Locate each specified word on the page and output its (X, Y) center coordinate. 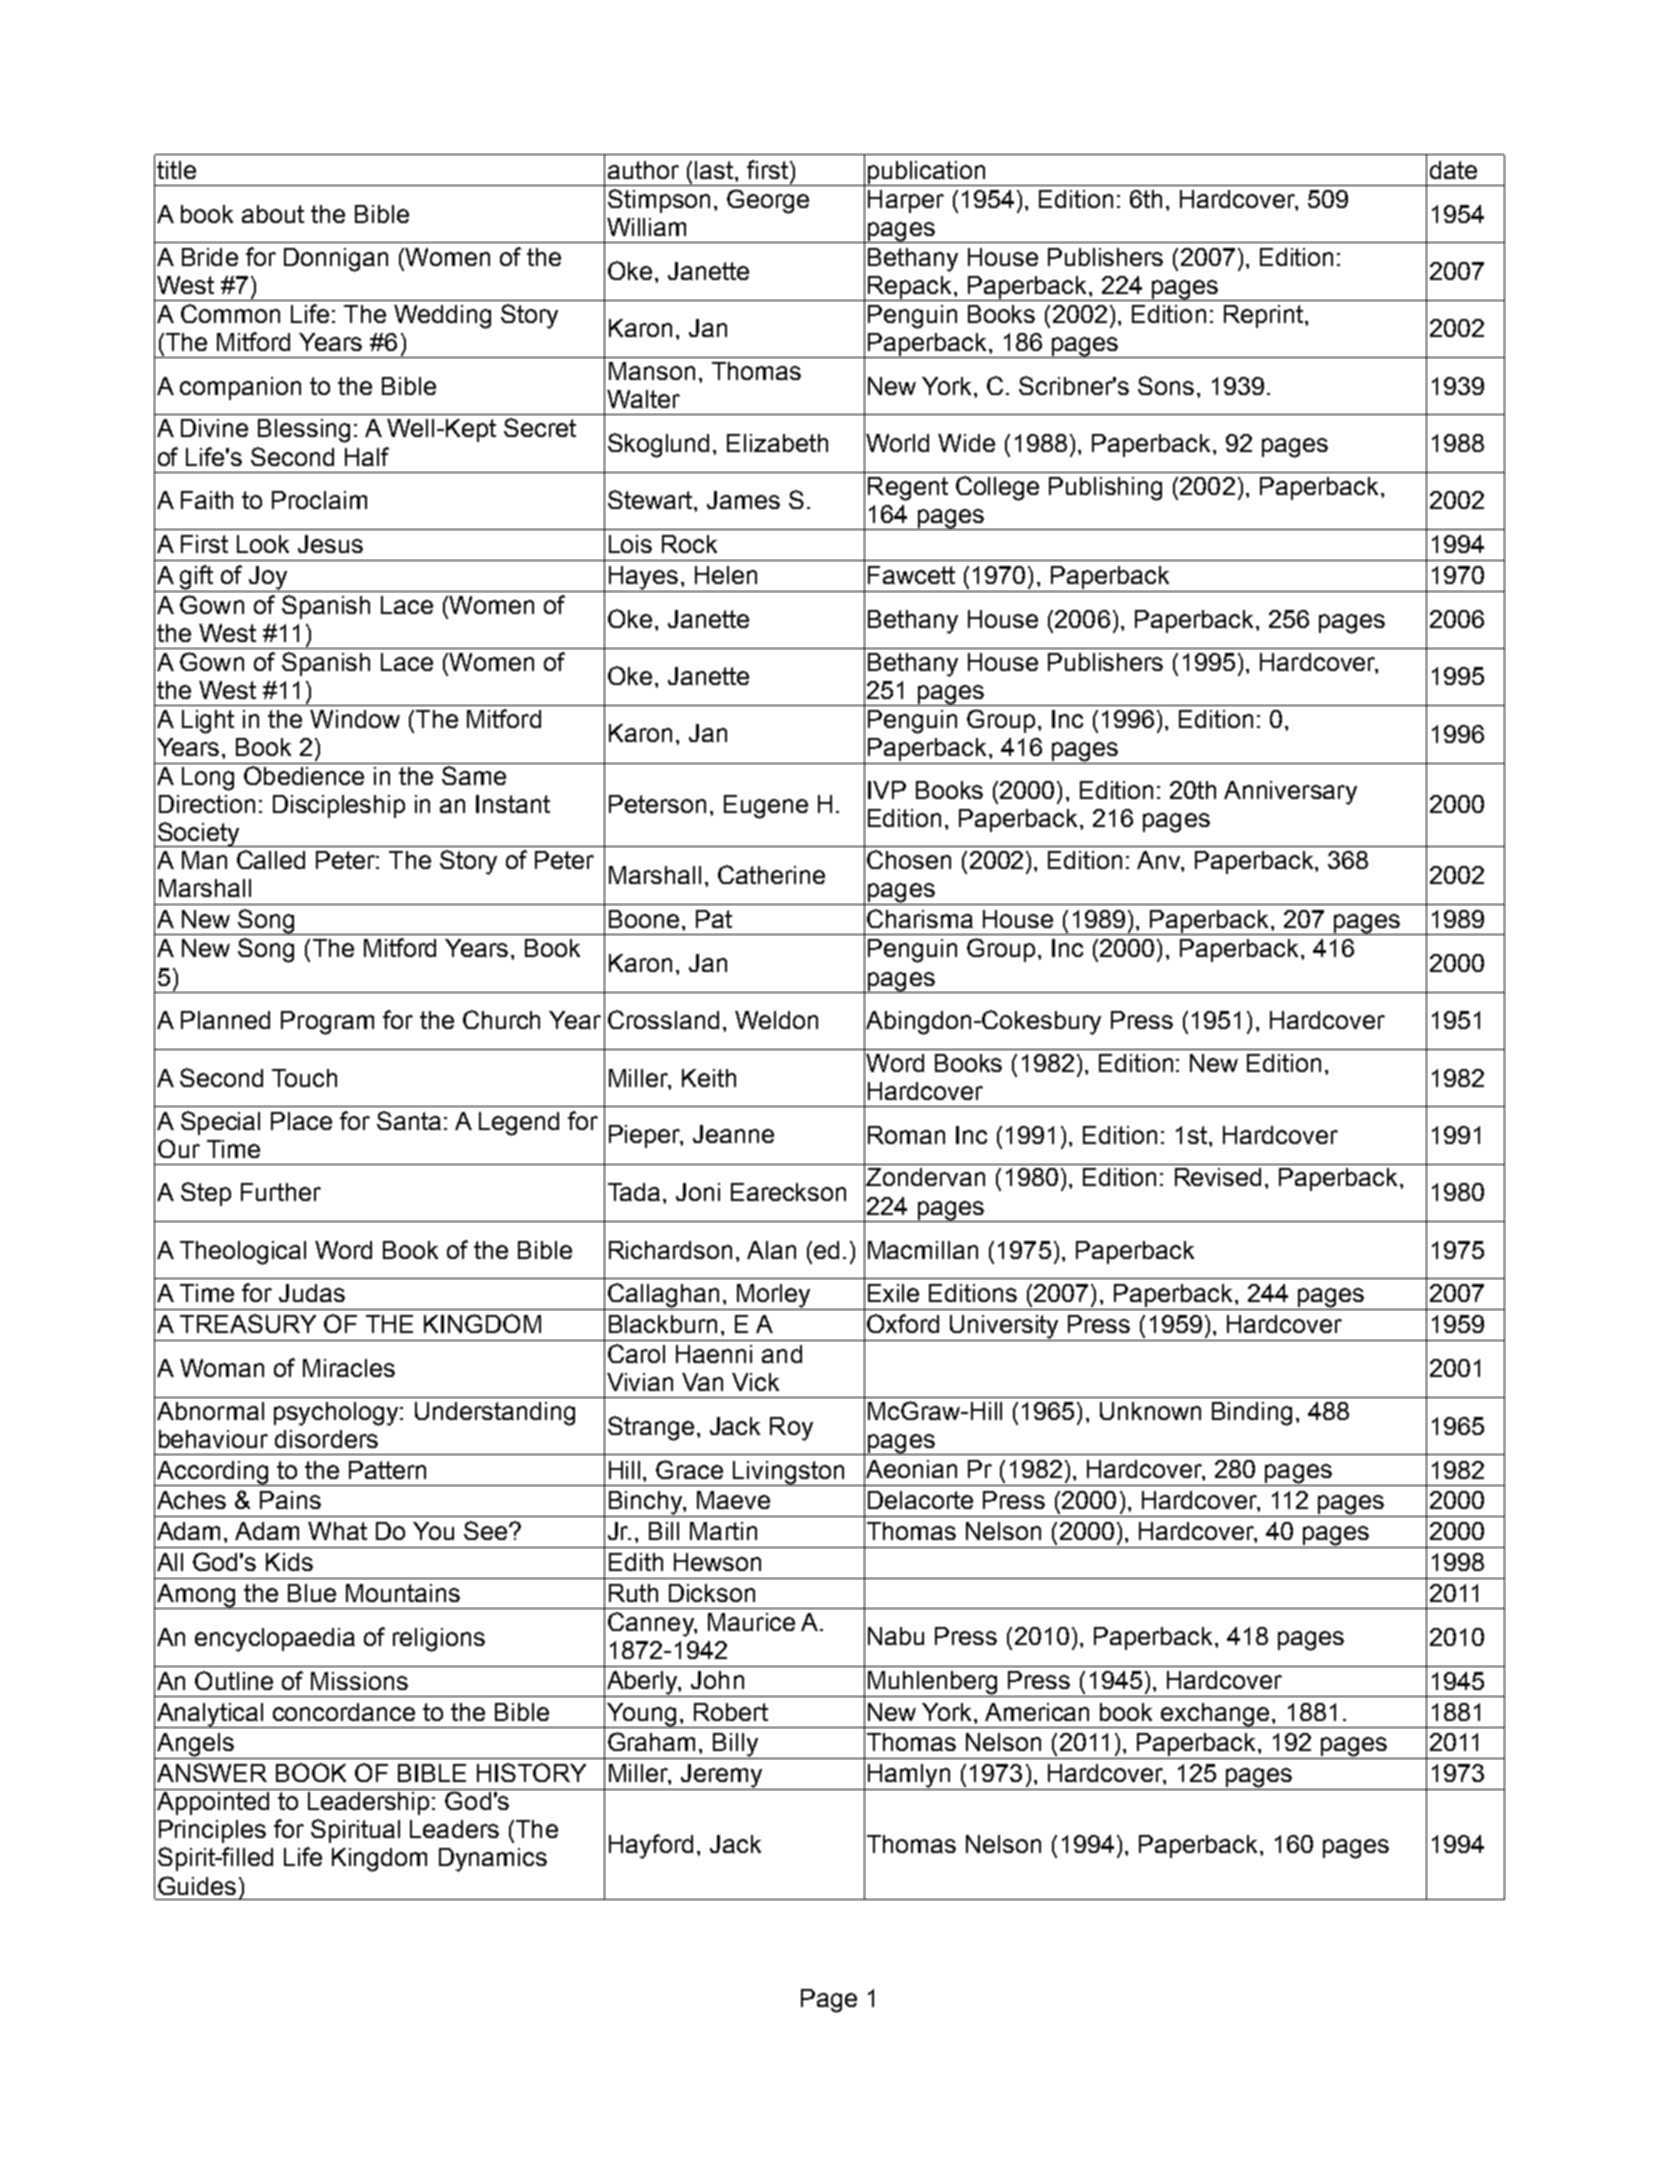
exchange (1215, 1715)
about (273, 214)
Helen (726, 575)
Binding (1252, 1414)
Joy (268, 579)
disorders (326, 1439)
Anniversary (1290, 793)
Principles (212, 1831)
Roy (791, 1429)
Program (327, 1023)
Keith (709, 1078)
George (768, 201)
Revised (1218, 1177)
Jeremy (721, 1777)
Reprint (1263, 316)
